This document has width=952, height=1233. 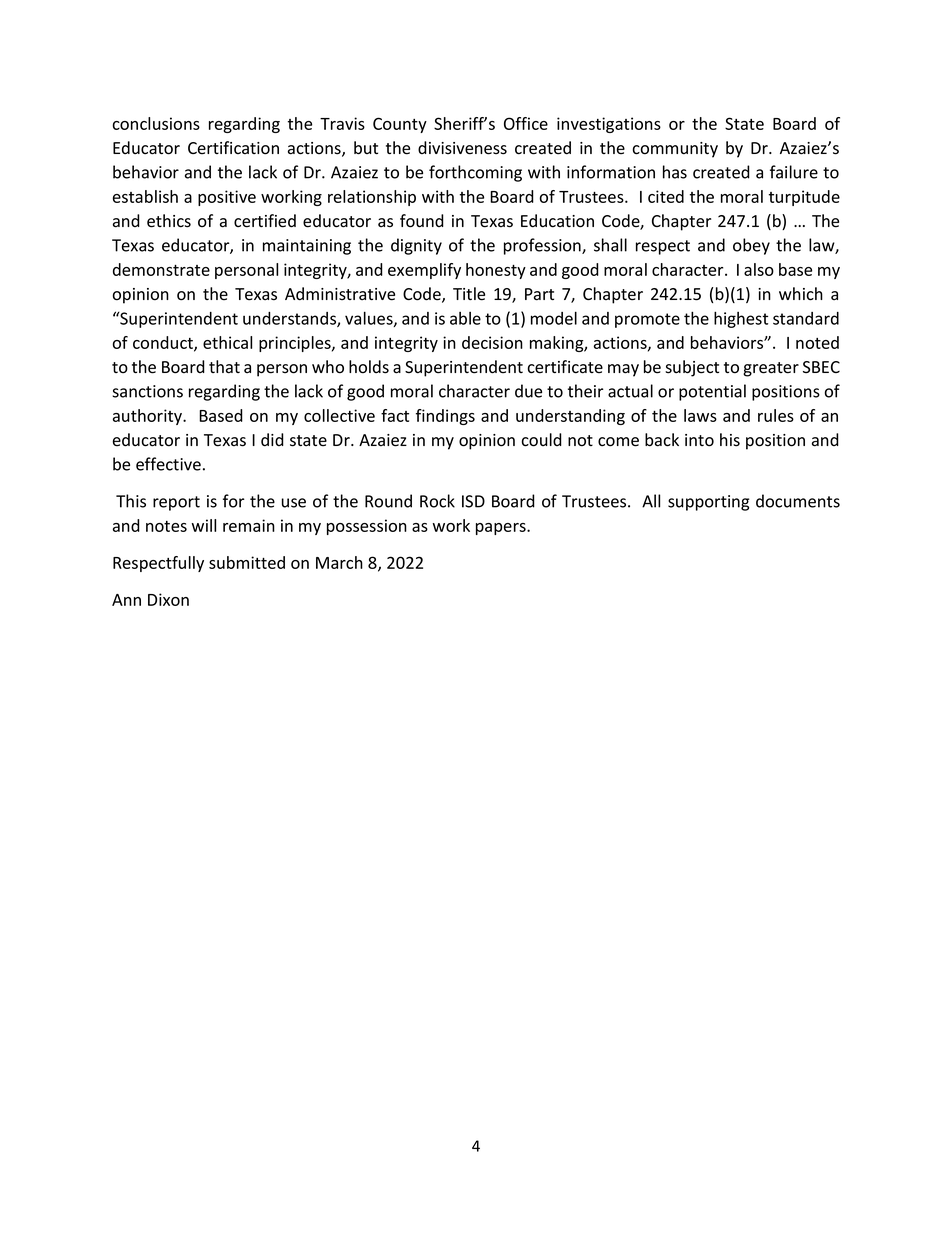 What do you see at coordinates (462, 148) in the document?
I see `divisiveness` at bounding box center [462, 148].
